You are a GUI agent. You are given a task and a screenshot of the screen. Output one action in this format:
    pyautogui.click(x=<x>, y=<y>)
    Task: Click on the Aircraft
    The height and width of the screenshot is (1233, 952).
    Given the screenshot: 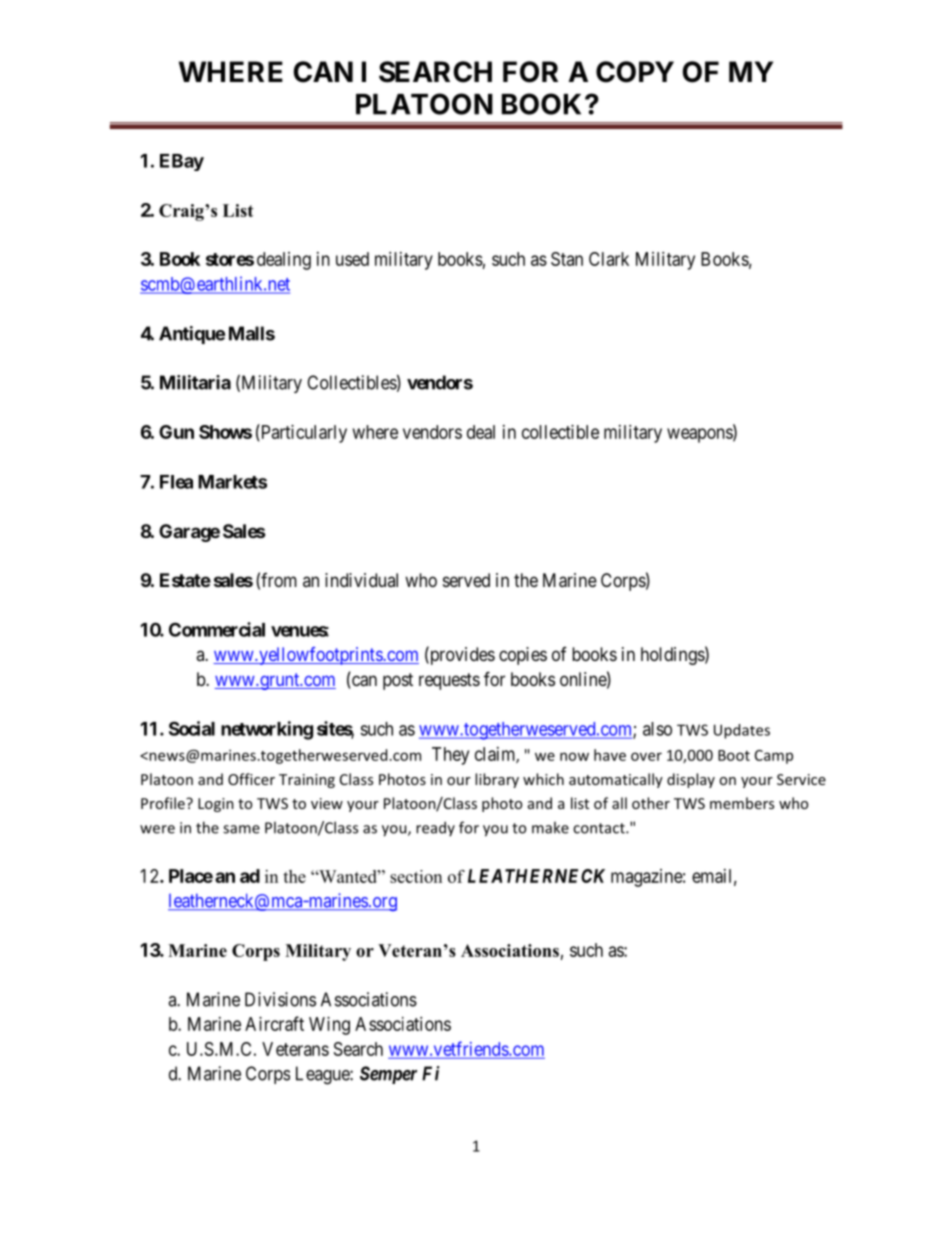 What is the action you would take?
    pyautogui.click(x=274, y=1023)
